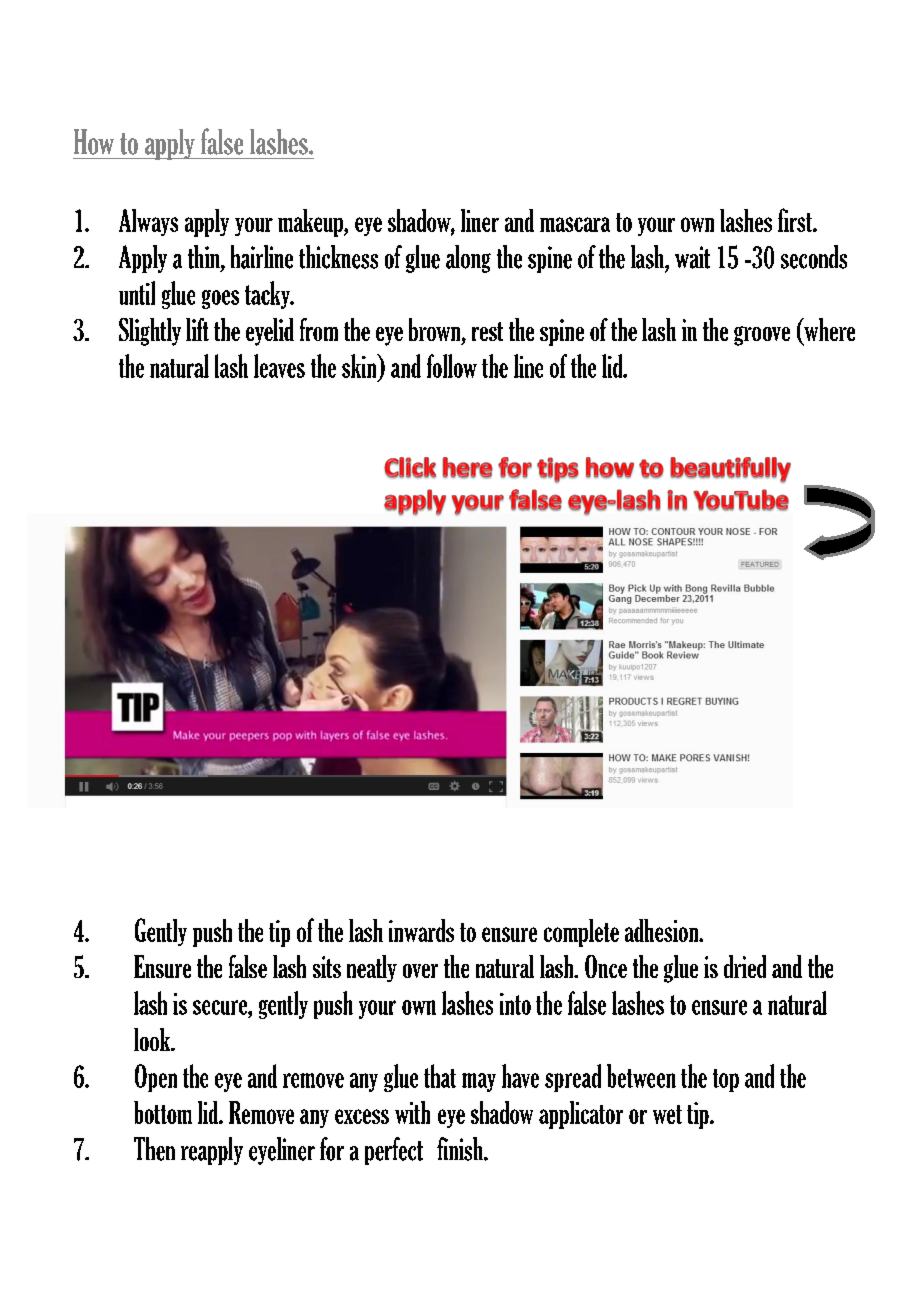 The height and width of the screenshot is (1316, 911). What do you see at coordinates (452, 366) in the screenshot?
I see `follow` at bounding box center [452, 366].
